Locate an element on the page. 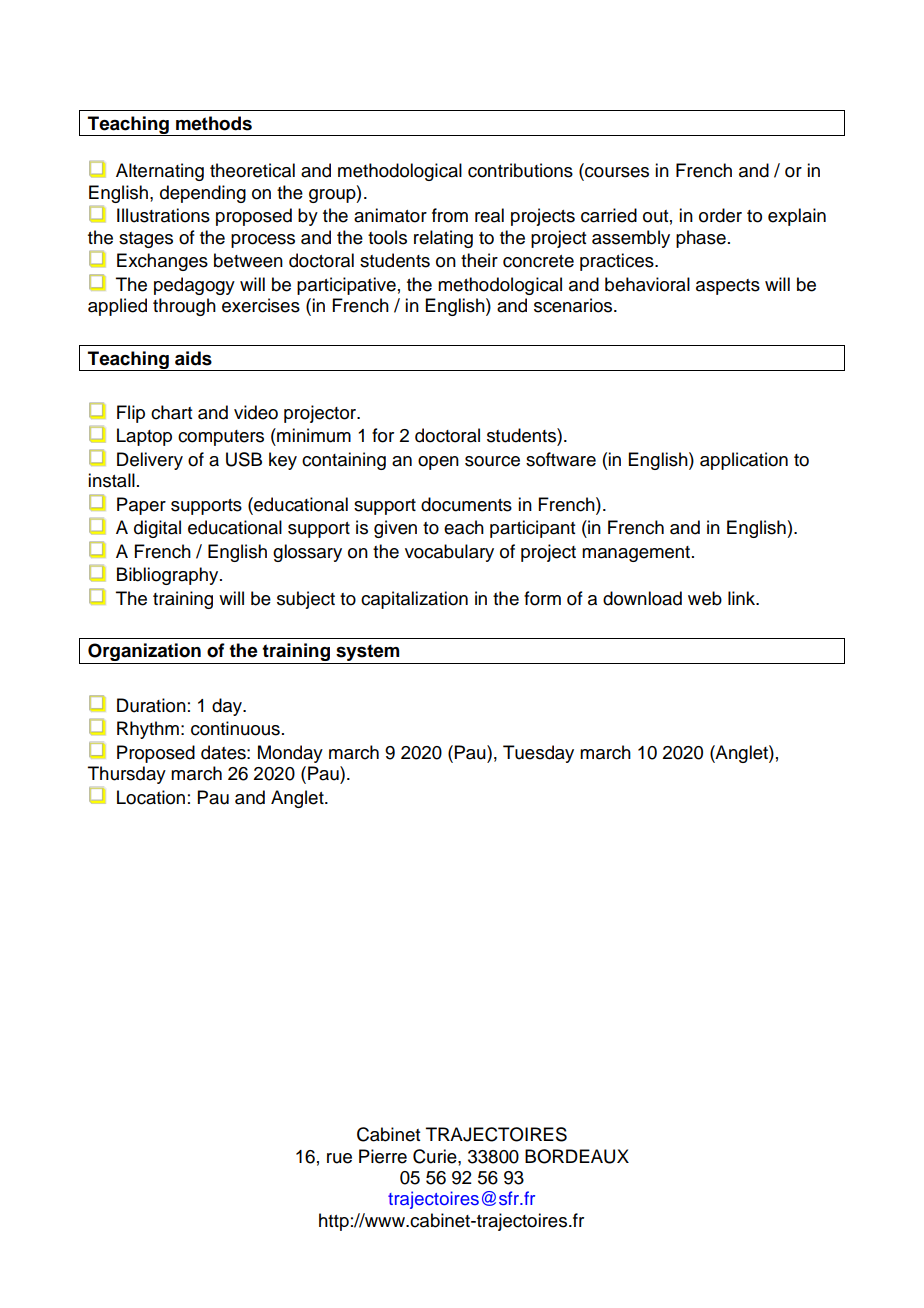 The height and width of the image is (1308, 924). Curie is located at coordinates (436, 1156).
